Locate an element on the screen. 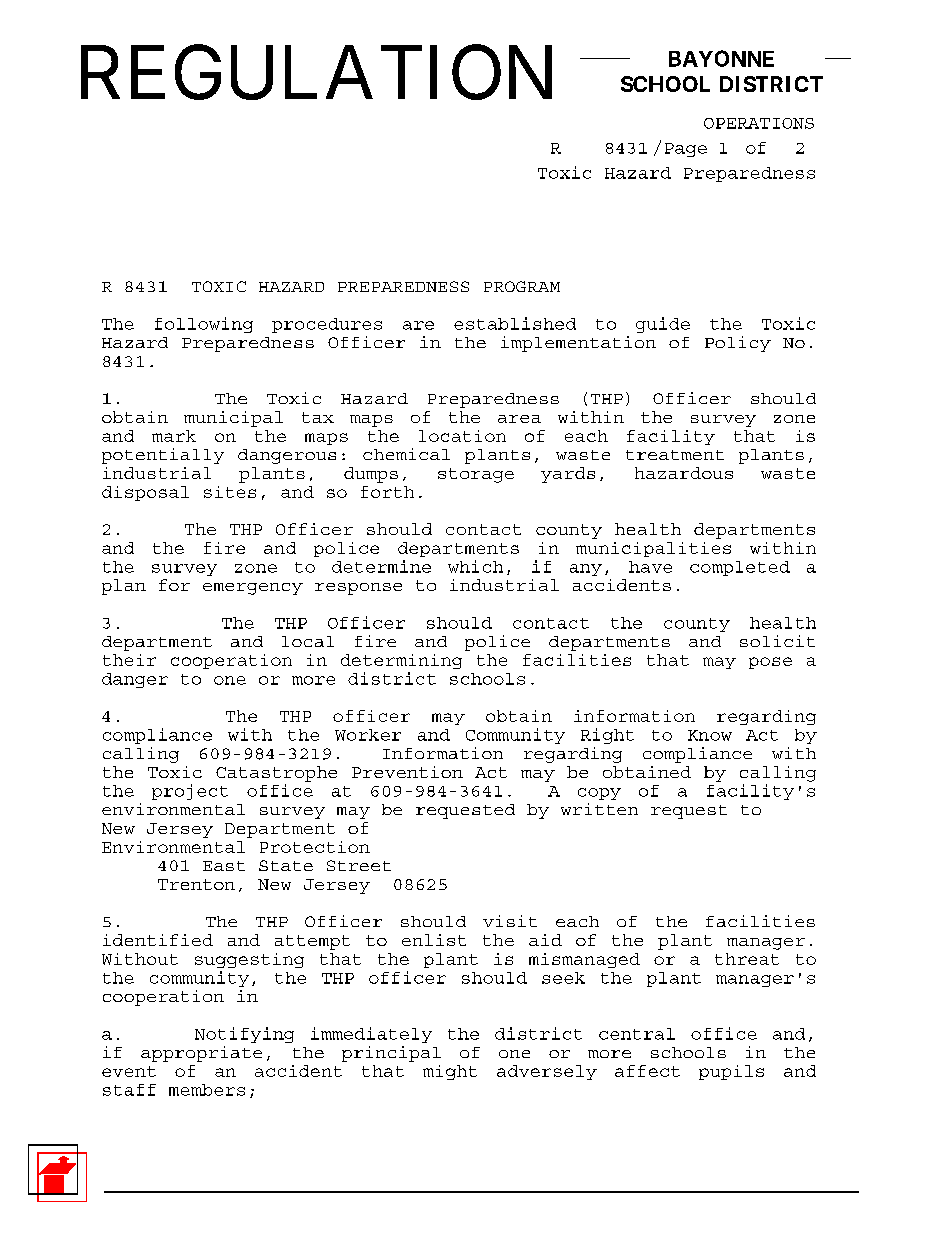  OPERATIONS is located at coordinates (759, 123).
